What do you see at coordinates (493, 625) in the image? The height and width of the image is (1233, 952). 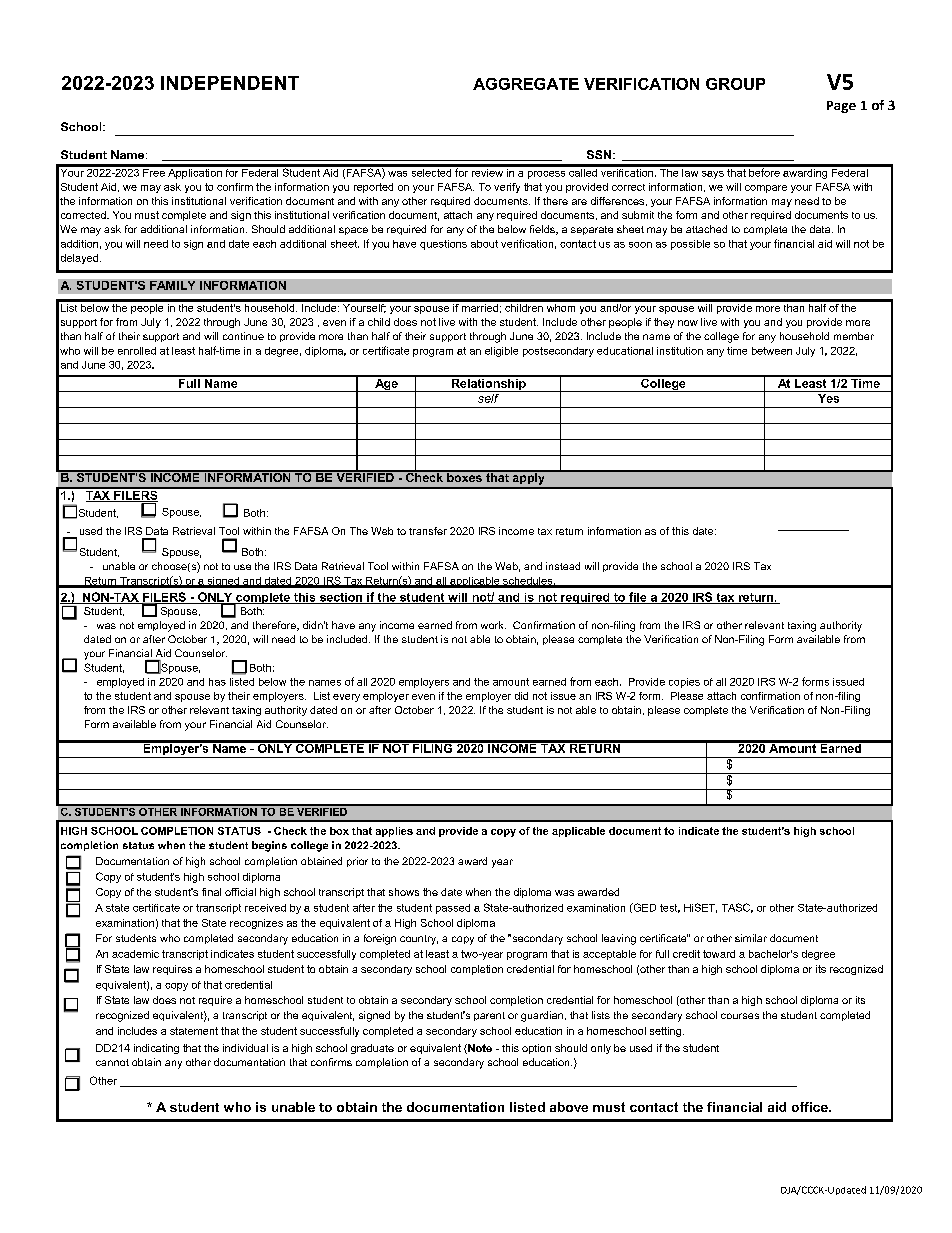 I see `work` at bounding box center [493, 625].
